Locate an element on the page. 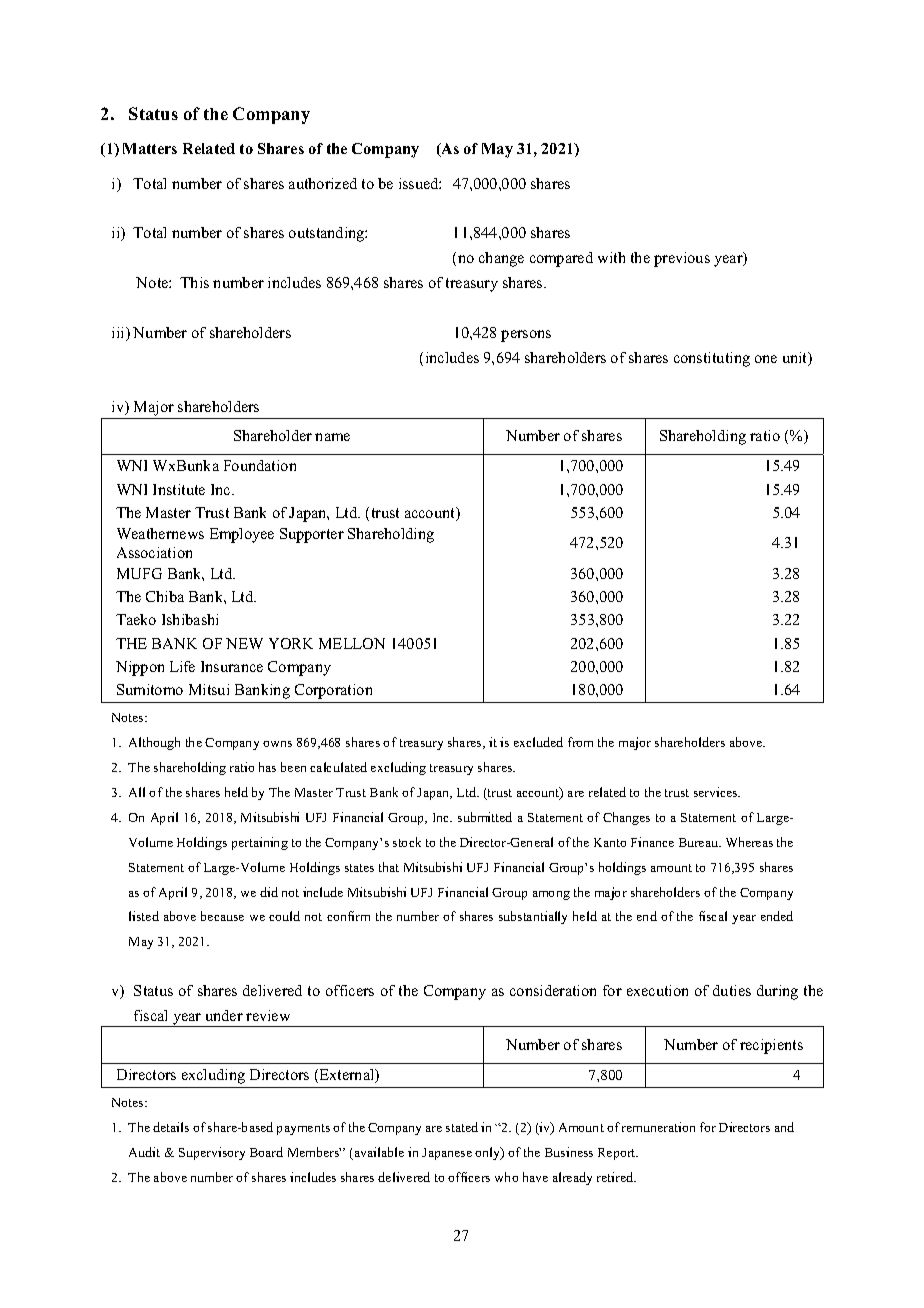  Supervisory is located at coordinates (212, 1153).
